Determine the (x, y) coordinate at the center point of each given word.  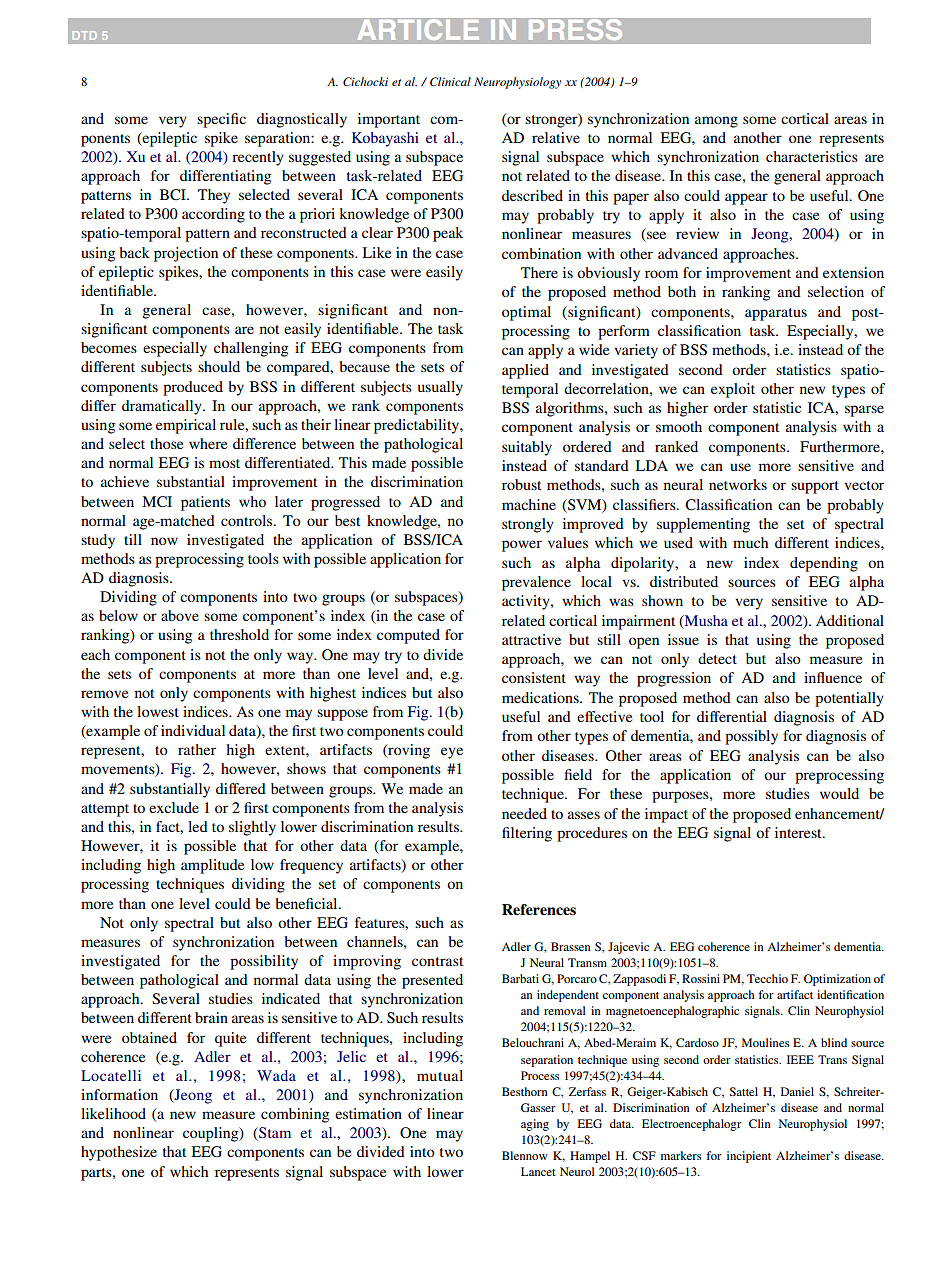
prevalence (536, 583)
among (716, 122)
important (389, 120)
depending (824, 564)
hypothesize (119, 1153)
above (180, 615)
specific (221, 120)
